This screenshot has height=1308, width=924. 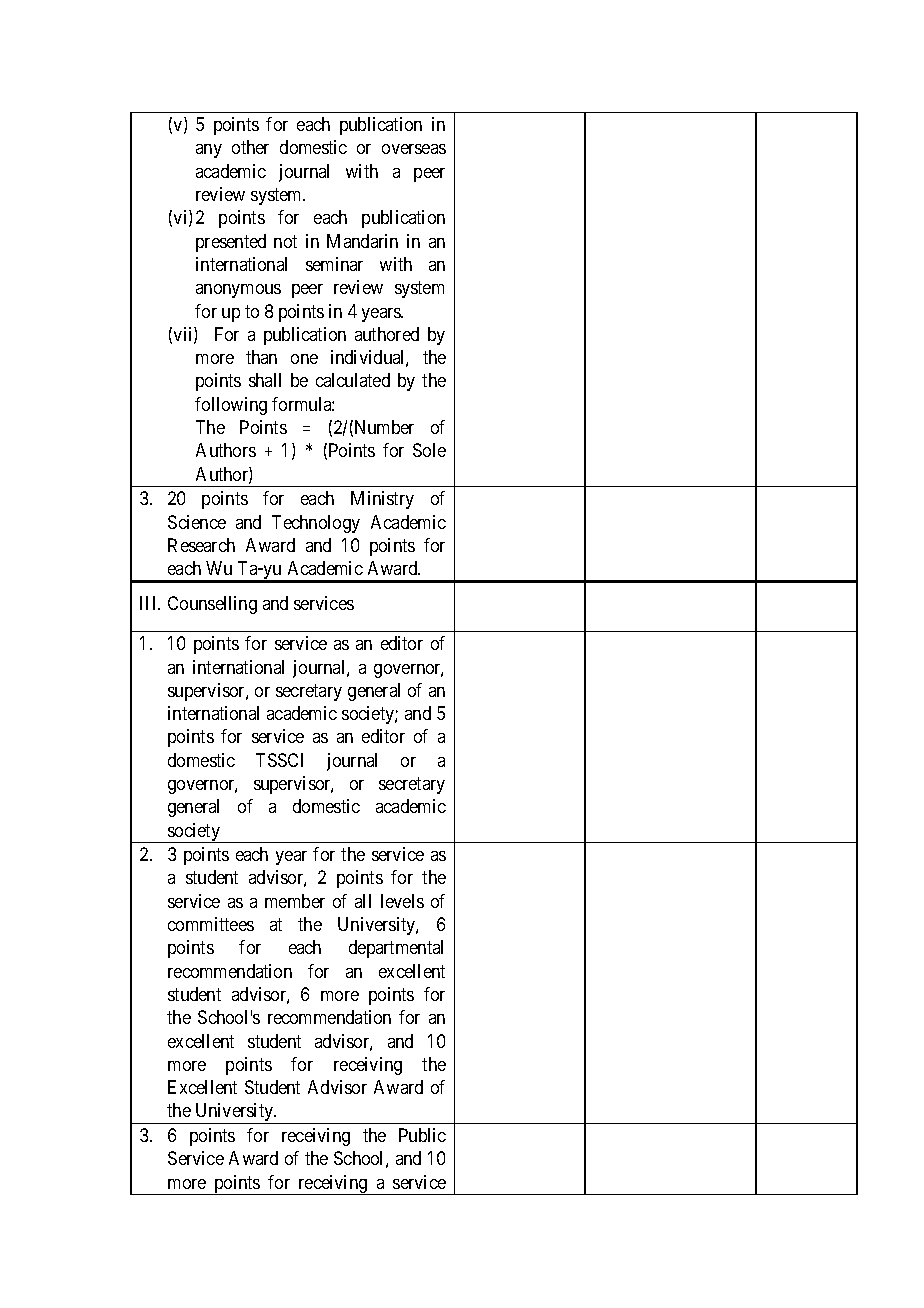 I want to click on any, so click(x=209, y=151).
